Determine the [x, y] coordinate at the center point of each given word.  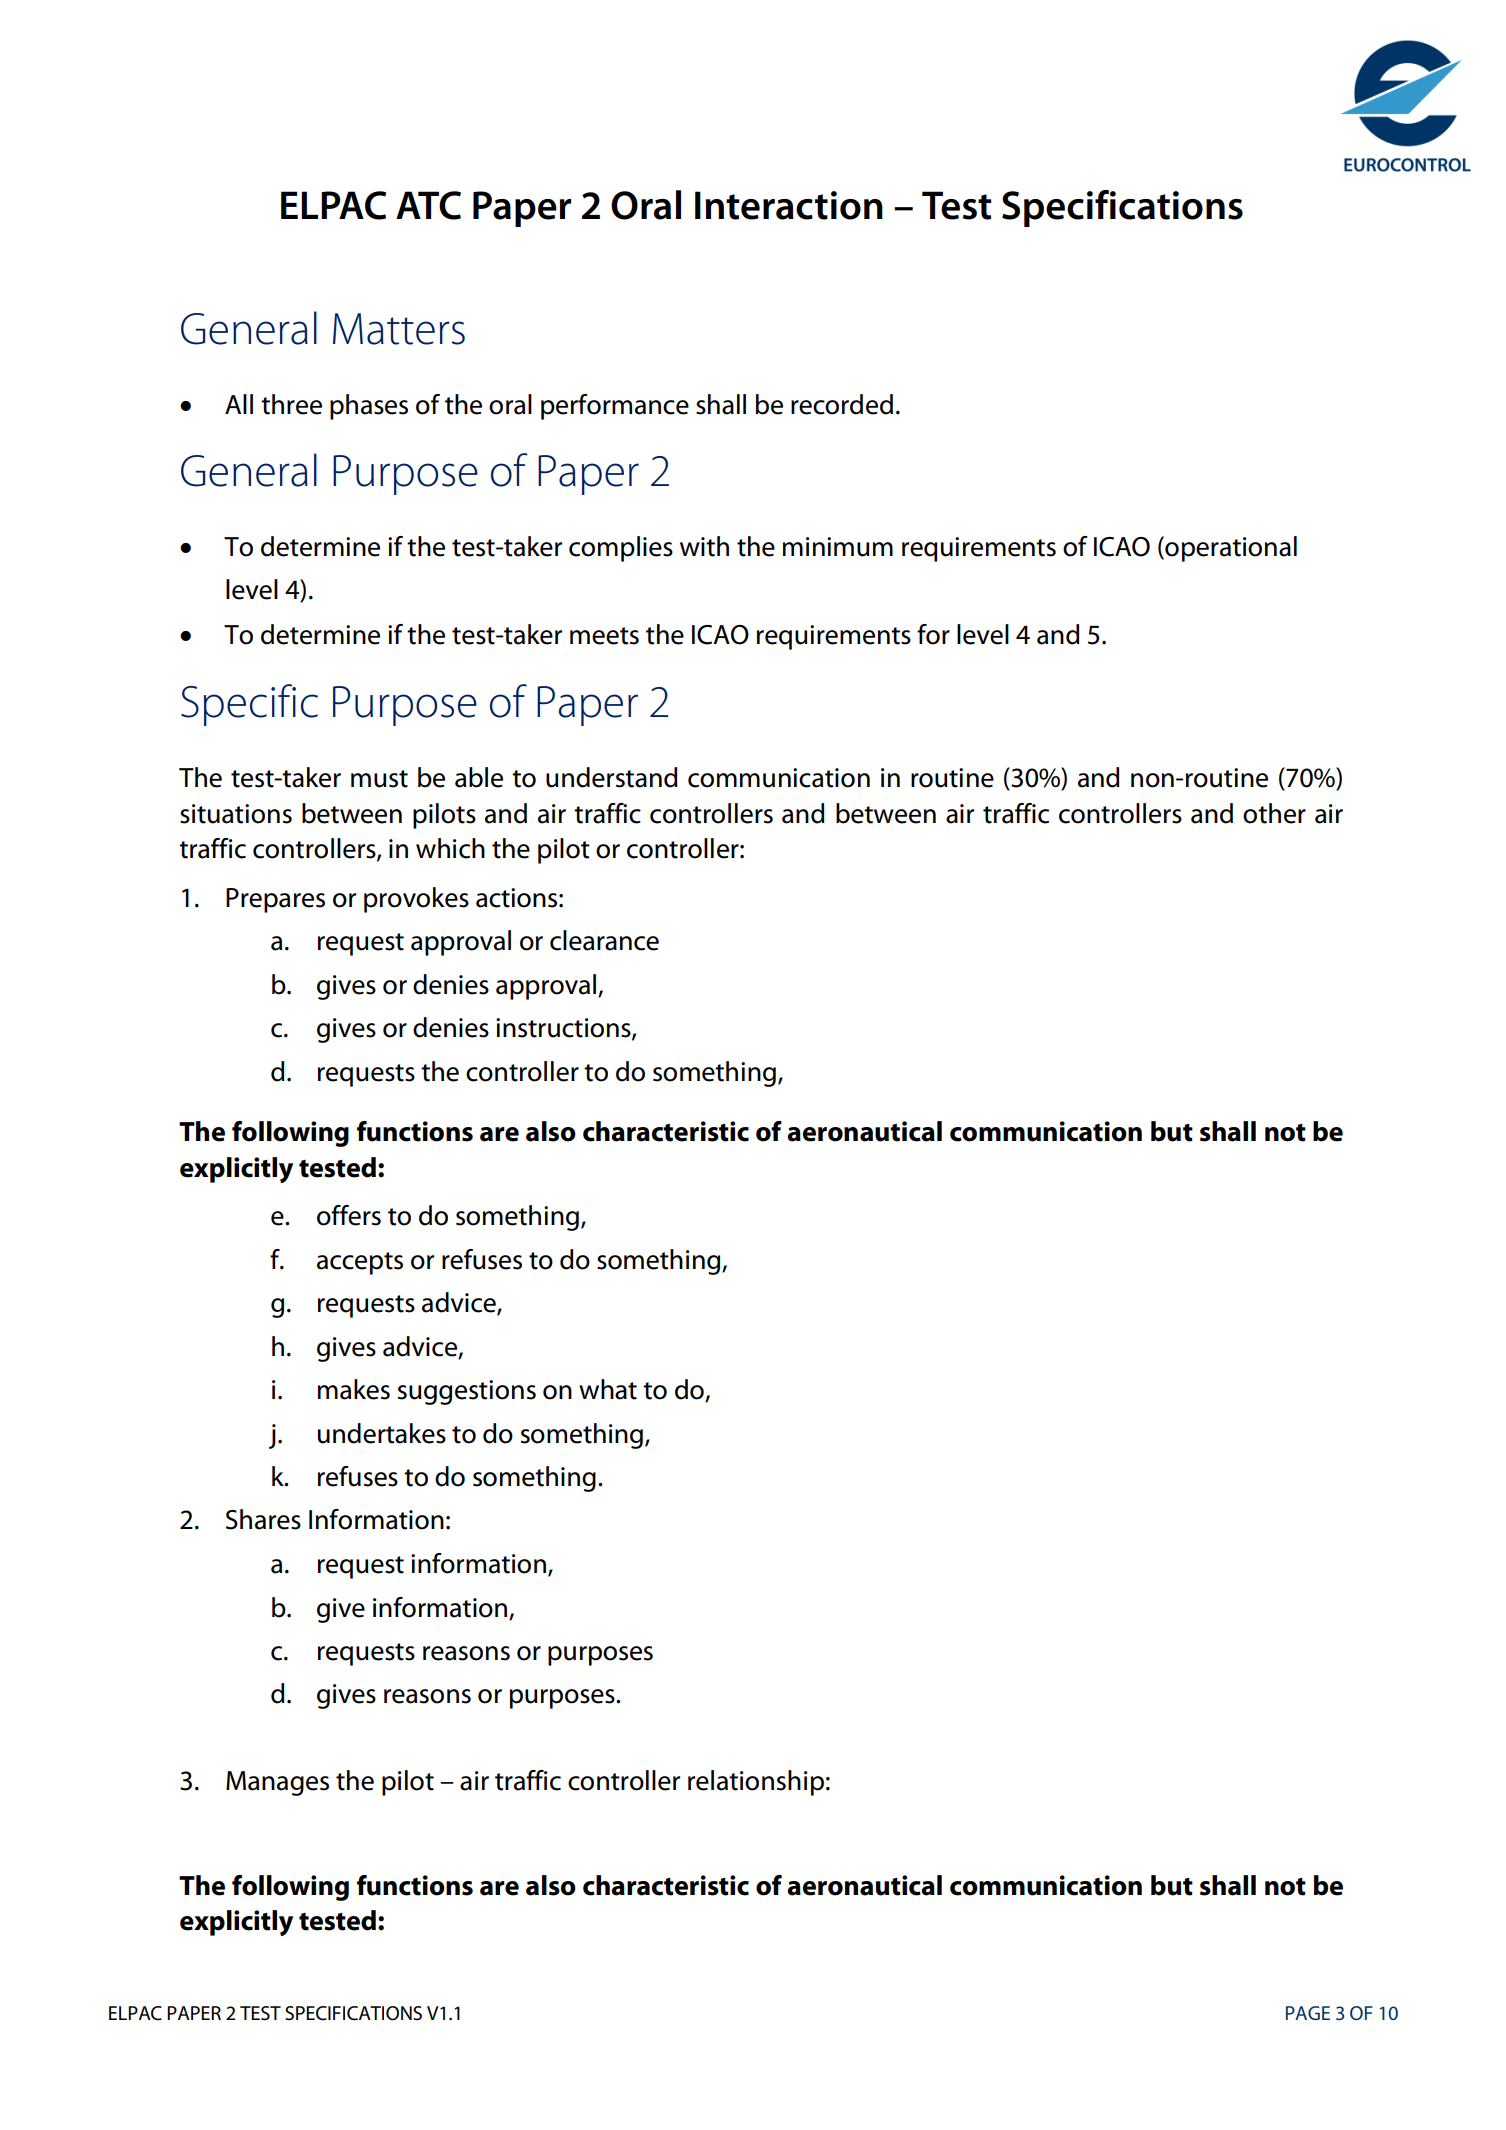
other [1274, 813]
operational [1230, 549]
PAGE [1308, 2013]
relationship [756, 1783]
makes [354, 1389]
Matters [399, 329]
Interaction [789, 205]
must [379, 779]
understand [612, 777]
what [608, 1389]
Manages [277, 1783]
